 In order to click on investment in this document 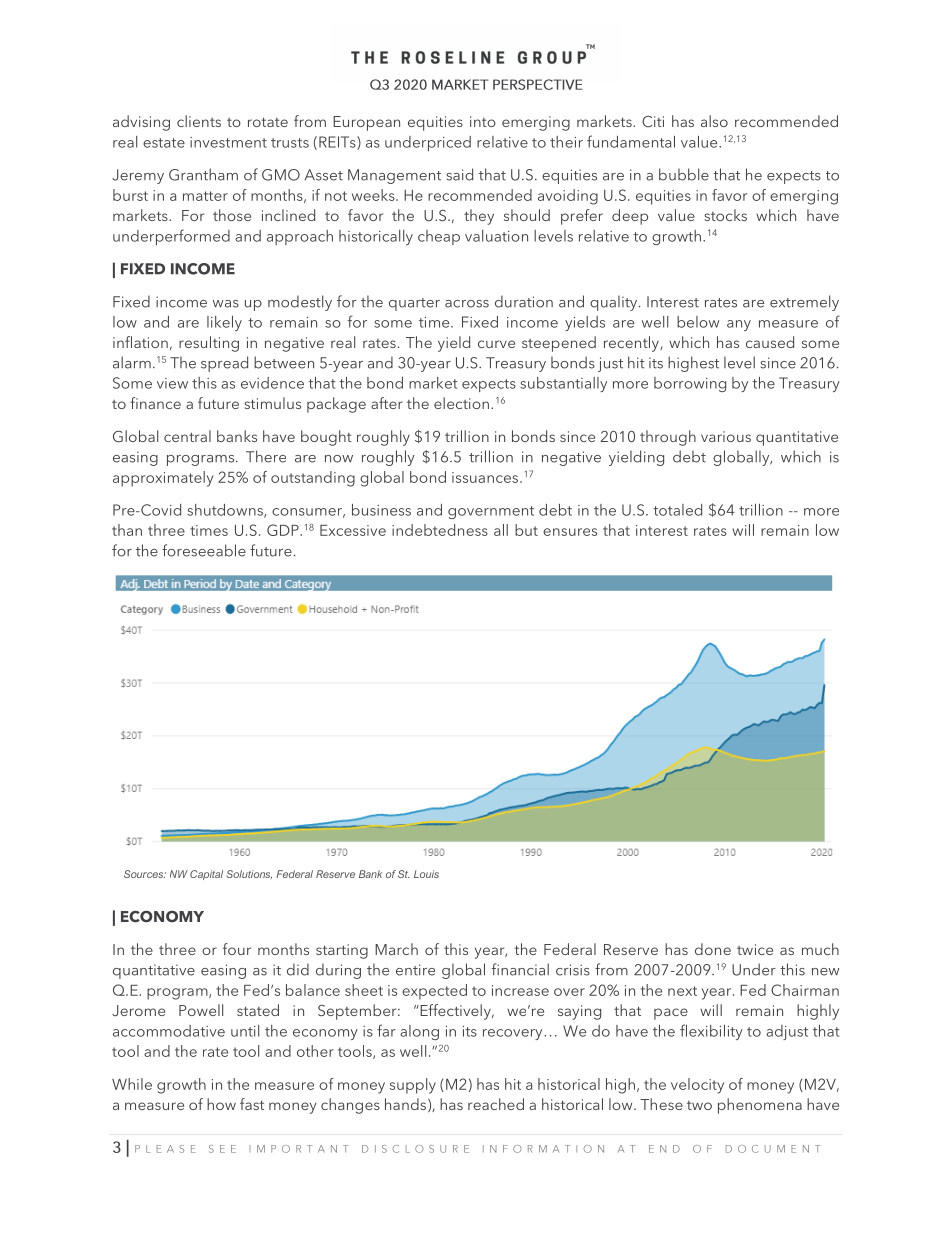, I will do `click(228, 142)`.
